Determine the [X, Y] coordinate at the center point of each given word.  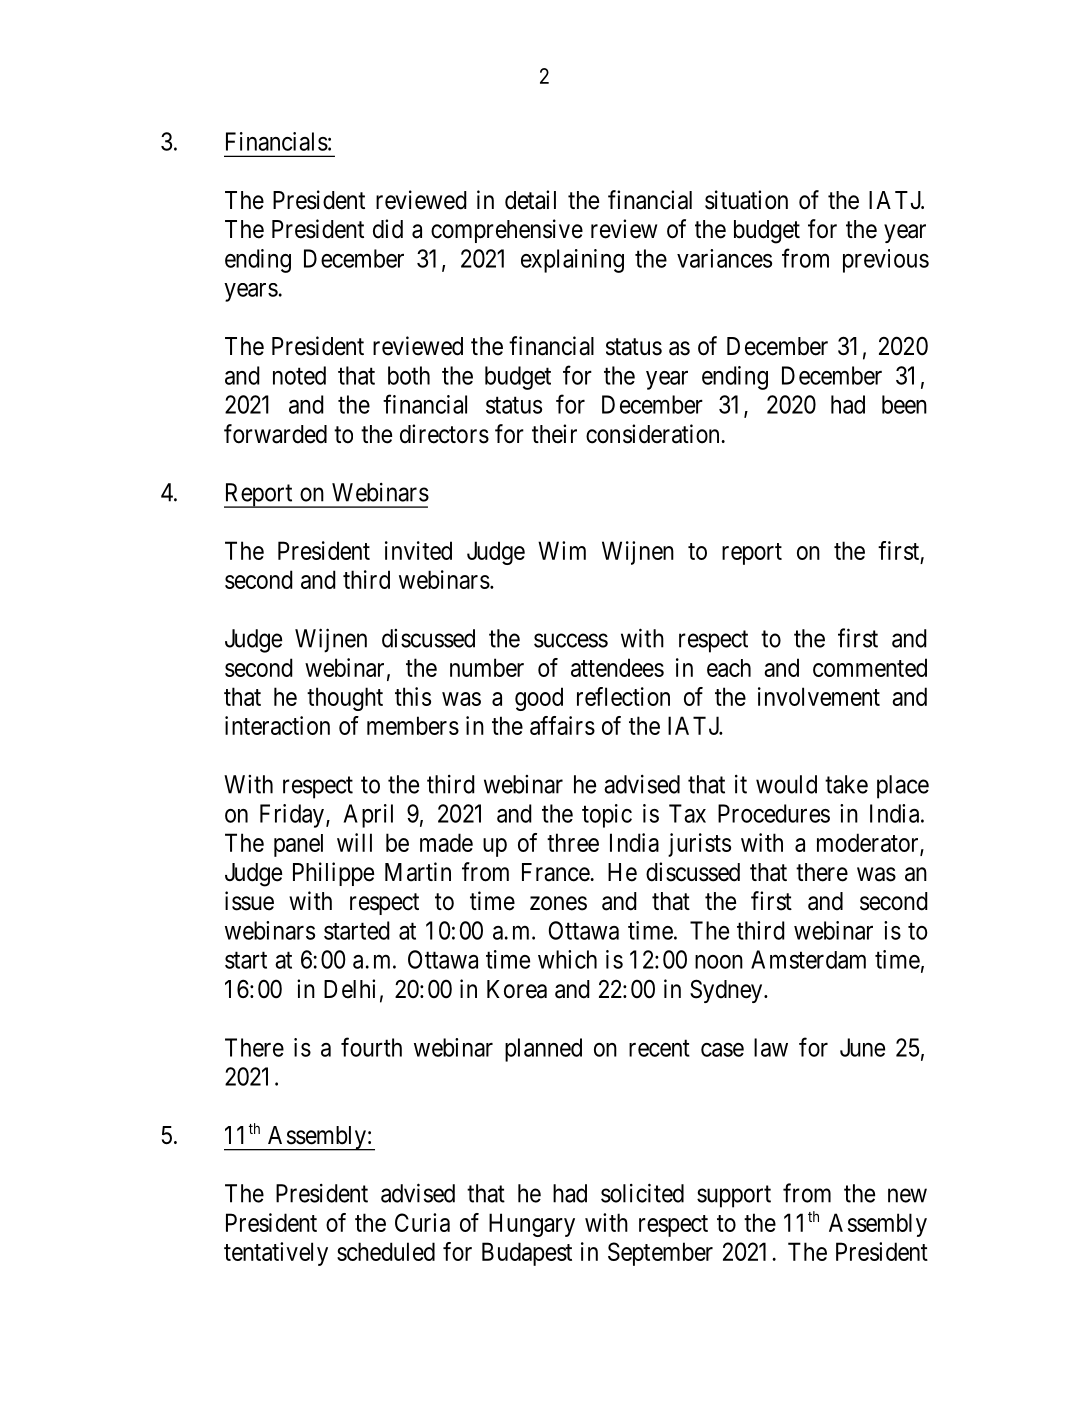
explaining [572, 261]
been [904, 404]
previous [886, 261]
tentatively [276, 1254]
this [413, 696]
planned [543, 1050]
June [862, 1047]
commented [870, 667]
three [573, 842]
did [388, 229]
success [571, 640]
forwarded [275, 434]
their [554, 434]
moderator [870, 843]
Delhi [349, 989]
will [354, 842]
